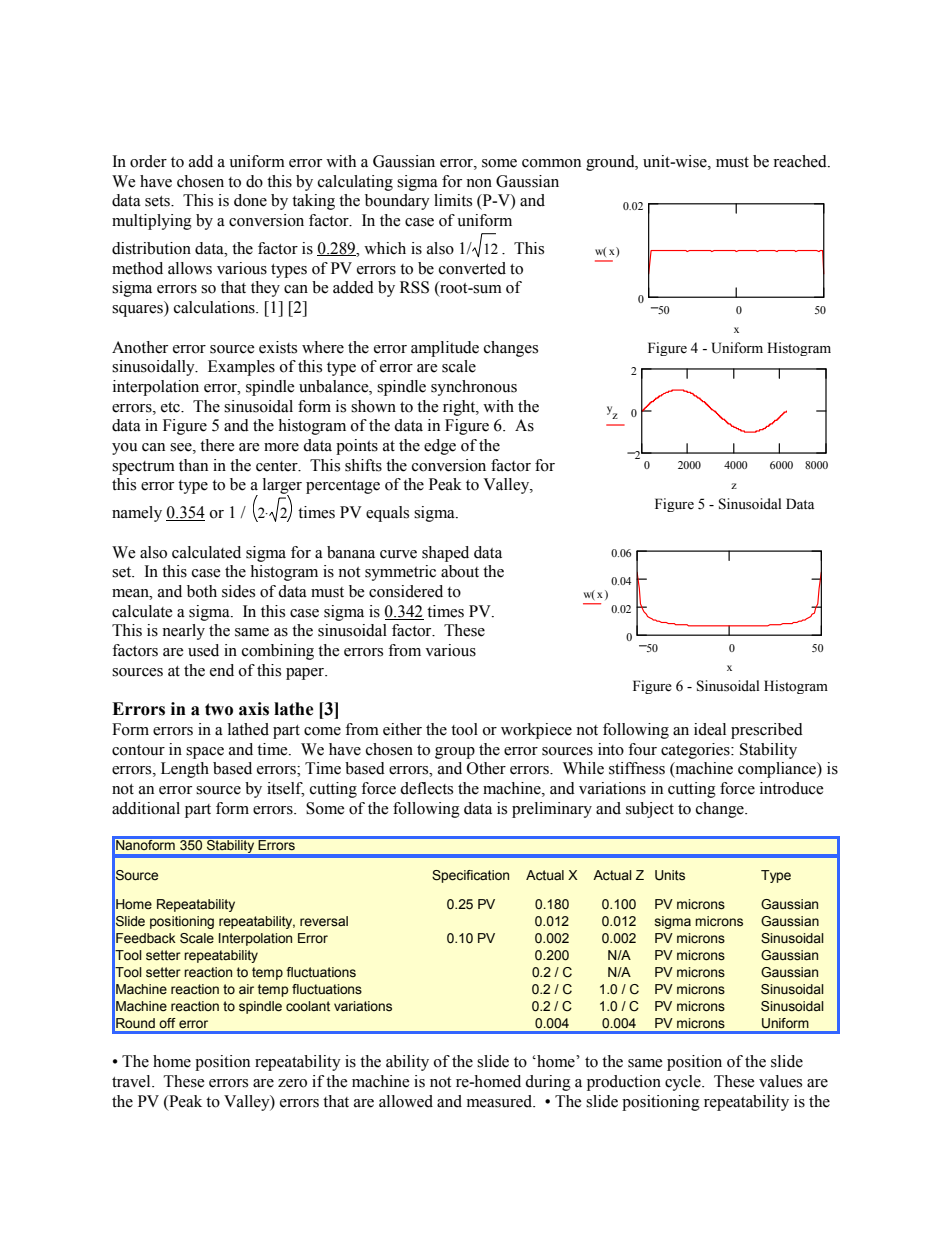 The height and width of the image is (1233, 952). I want to click on travel, so click(132, 1081).
